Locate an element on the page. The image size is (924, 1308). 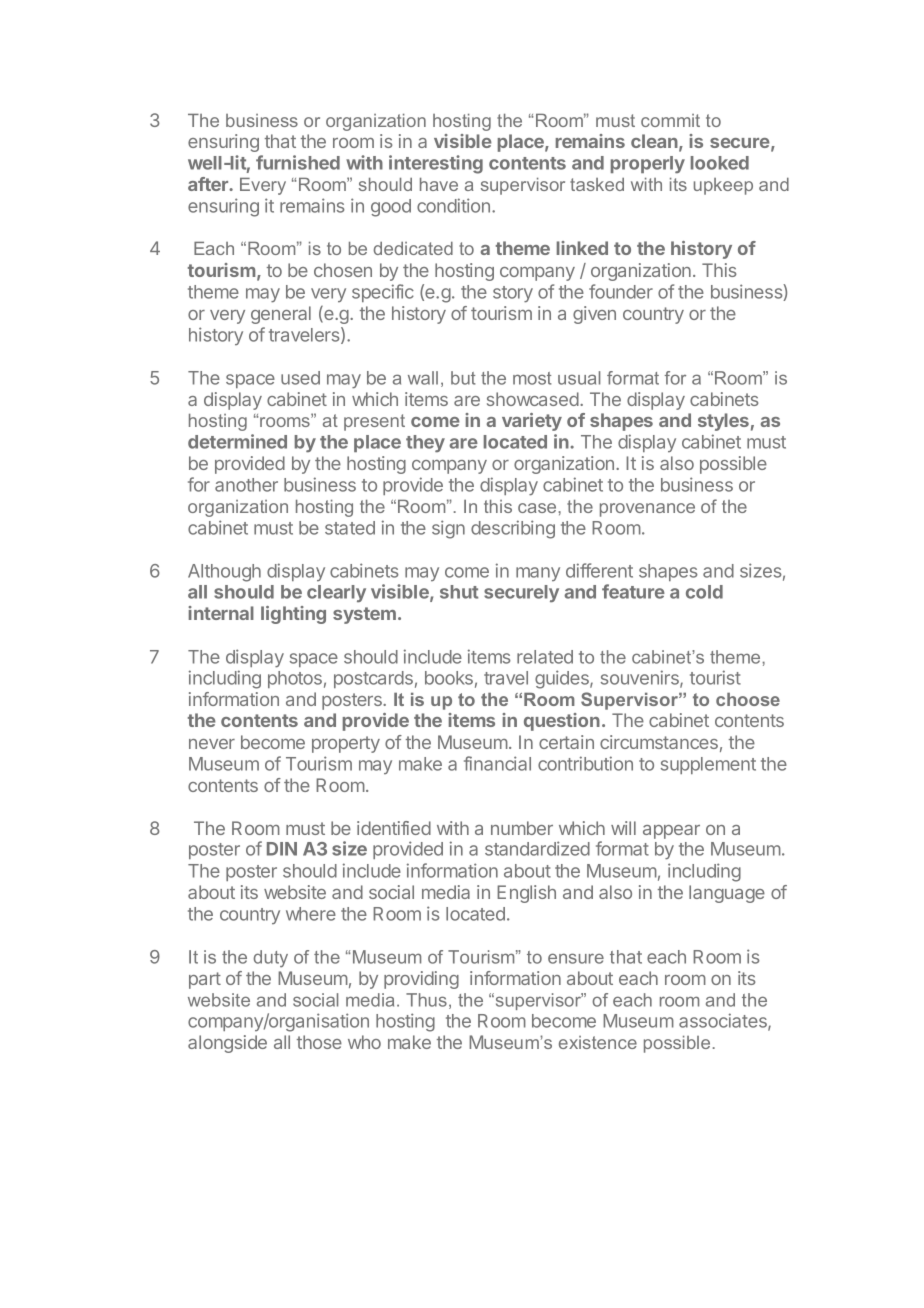
commit is located at coordinates (670, 120).
